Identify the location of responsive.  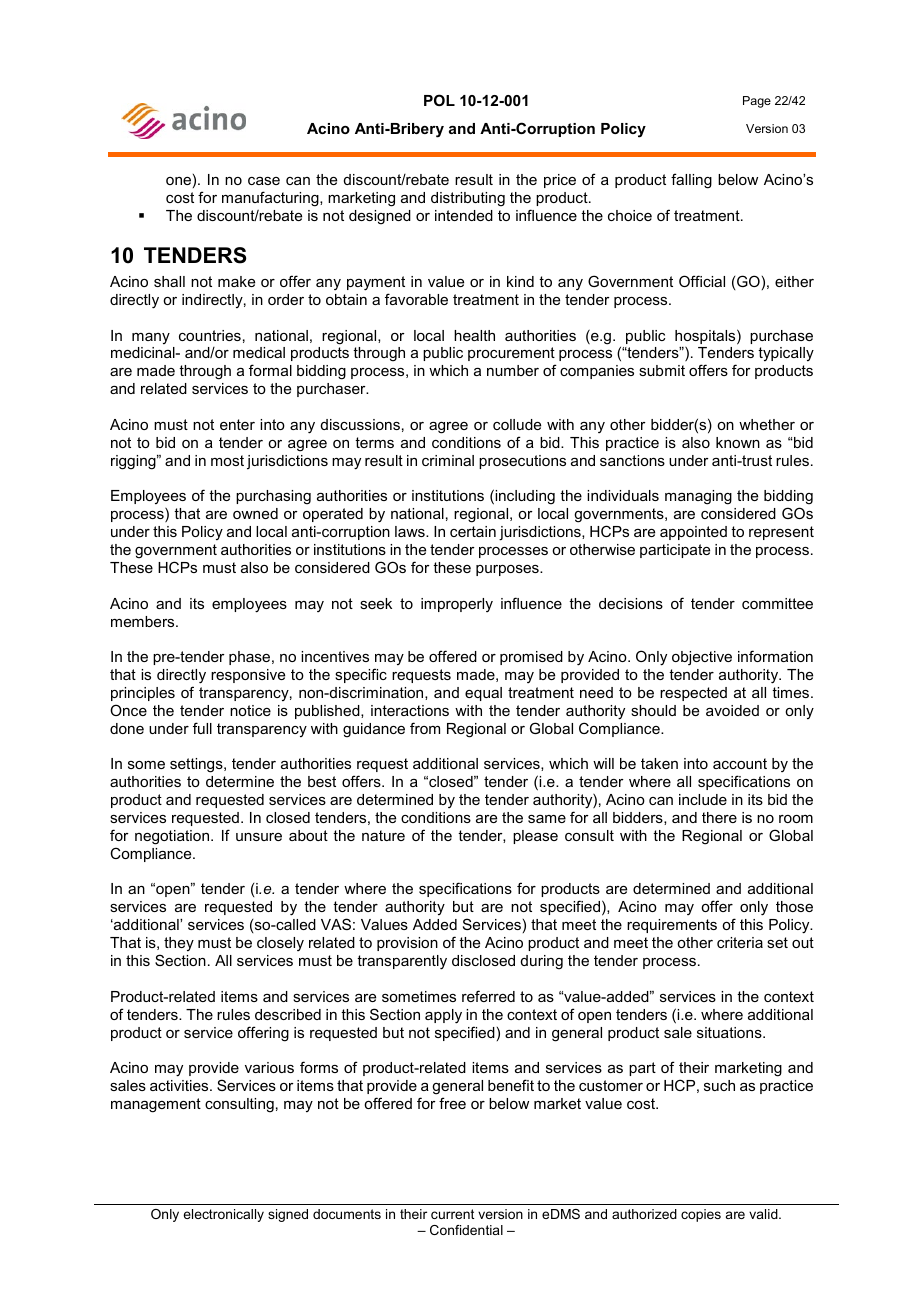
(248, 676).
